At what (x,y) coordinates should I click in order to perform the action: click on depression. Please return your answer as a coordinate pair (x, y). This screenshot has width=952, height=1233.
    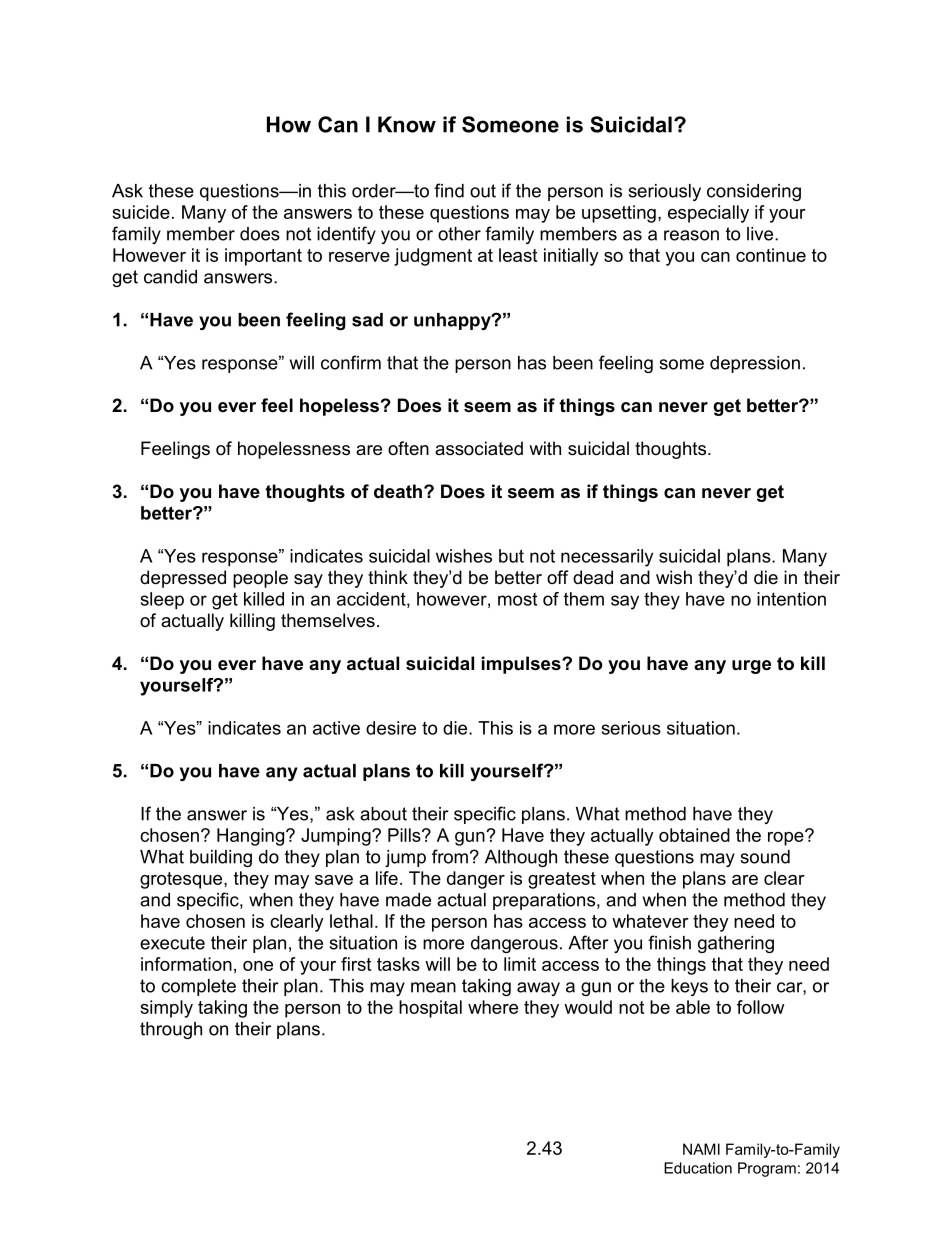
    Looking at the image, I should click on (755, 364).
